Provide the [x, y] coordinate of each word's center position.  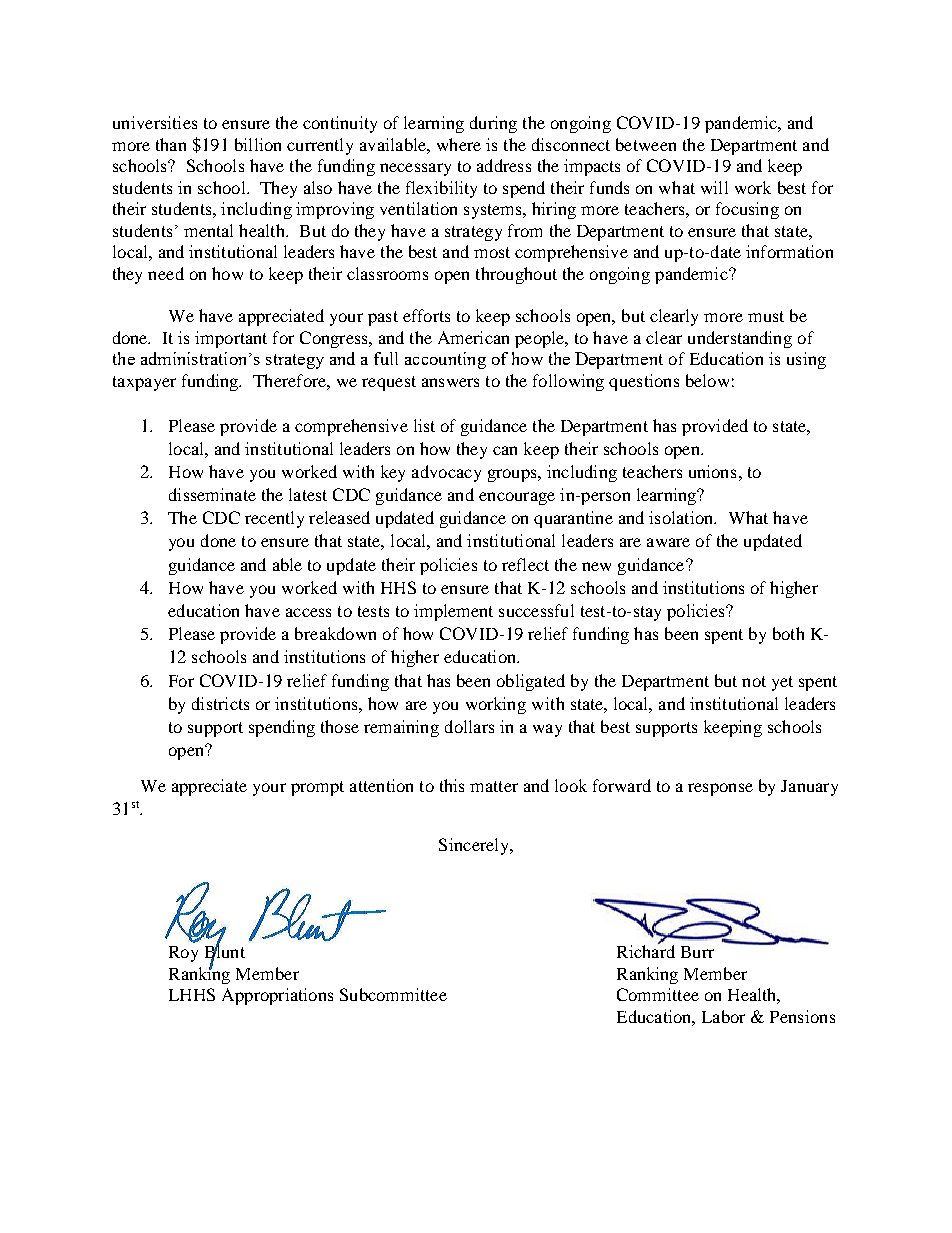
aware [668, 542]
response [720, 789]
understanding [740, 339]
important [231, 339]
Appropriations [277, 996]
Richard [646, 950]
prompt [317, 788]
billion [258, 144]
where [459, 144]
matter [494, 786]
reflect [525, 564]
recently [274, 519]
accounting [445, 360]
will [714, 187]
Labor [723, 1016]
